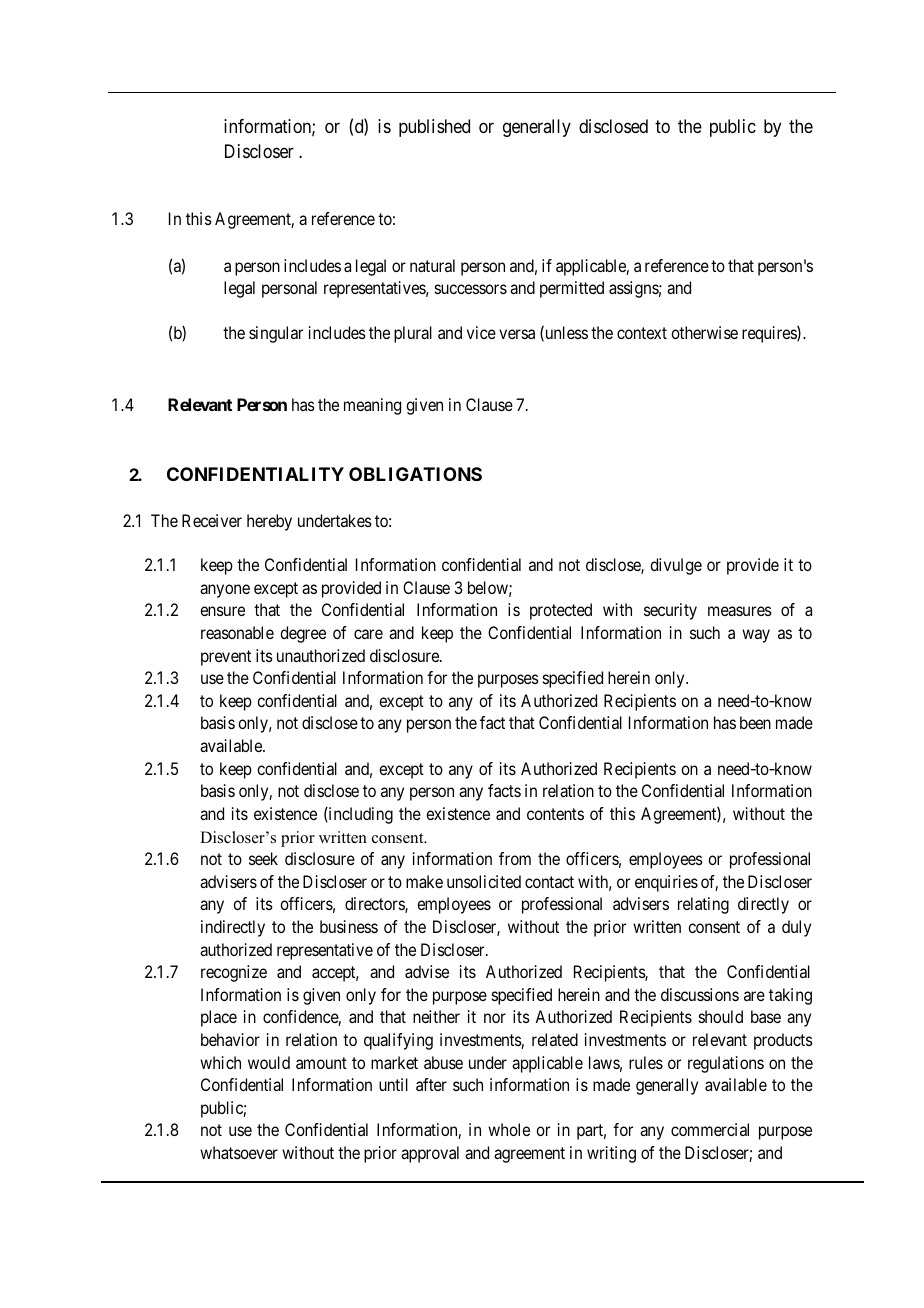 This image has width=924, height=1308. Describe the element at coordinates (509, 1129) in the image. I see `whole` at that location.
